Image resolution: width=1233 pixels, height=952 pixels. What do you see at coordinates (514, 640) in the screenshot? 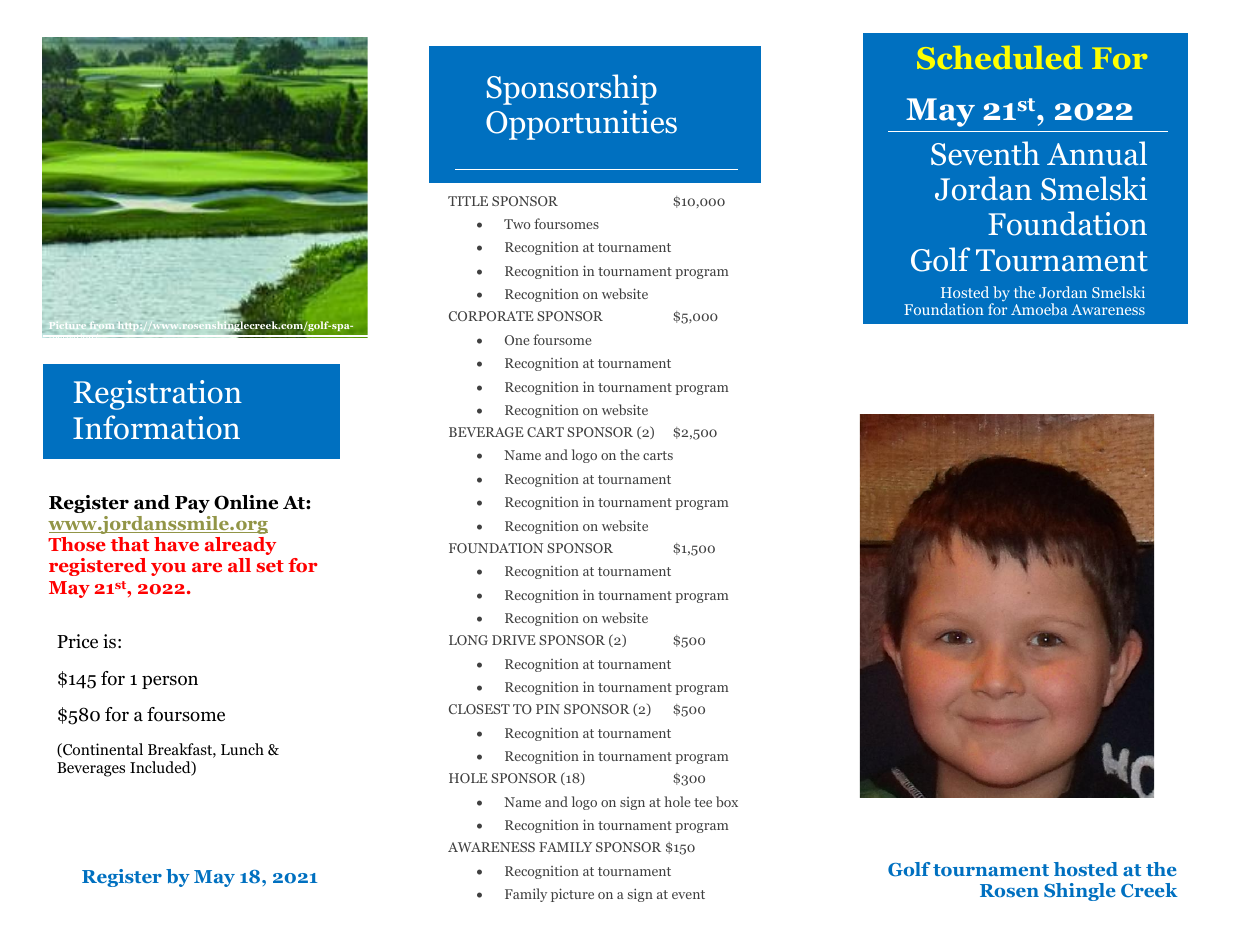
I see `DRIVE` at bounding box center [514, 640].
